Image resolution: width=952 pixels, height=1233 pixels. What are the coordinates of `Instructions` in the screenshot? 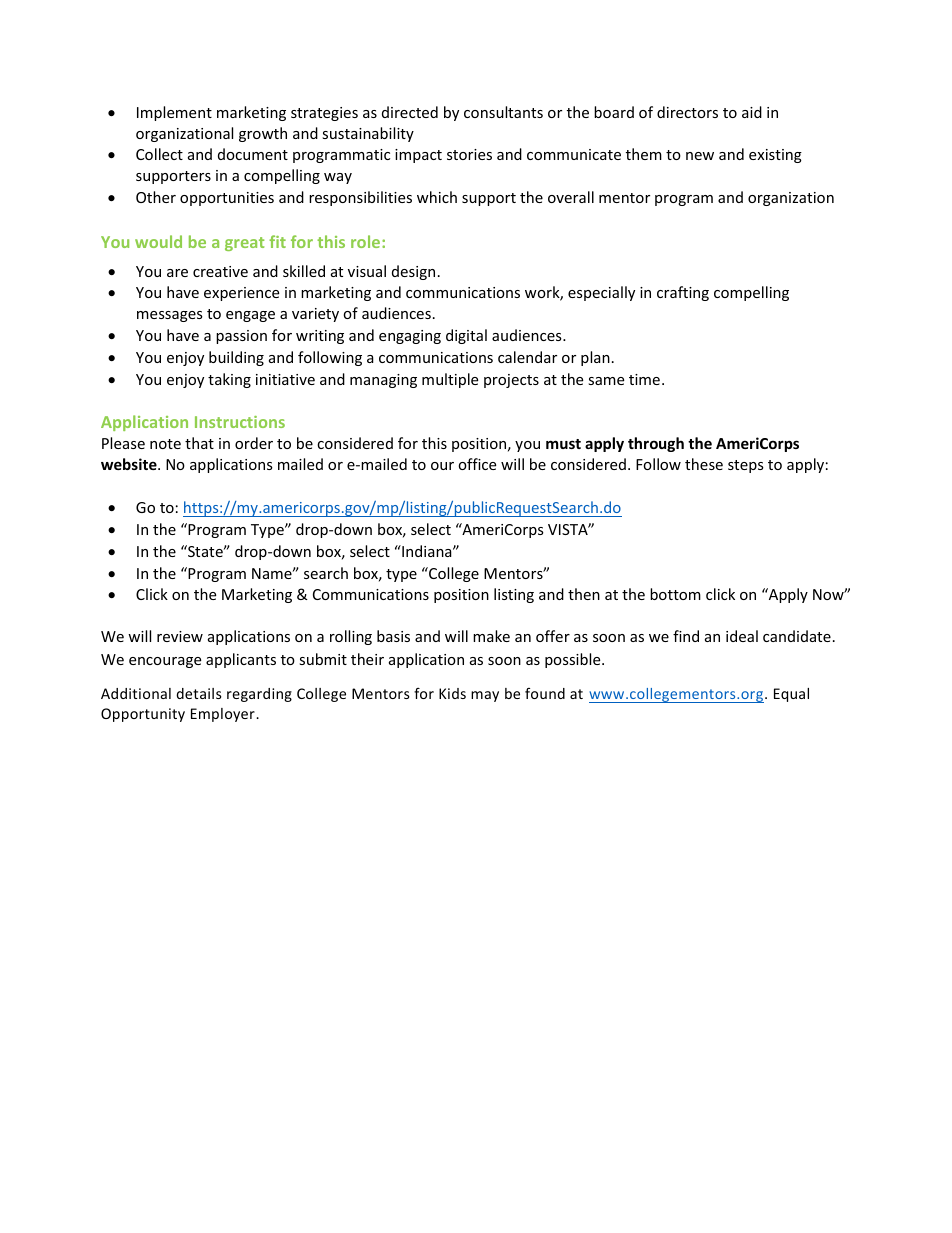 It's located at (240, 422).
